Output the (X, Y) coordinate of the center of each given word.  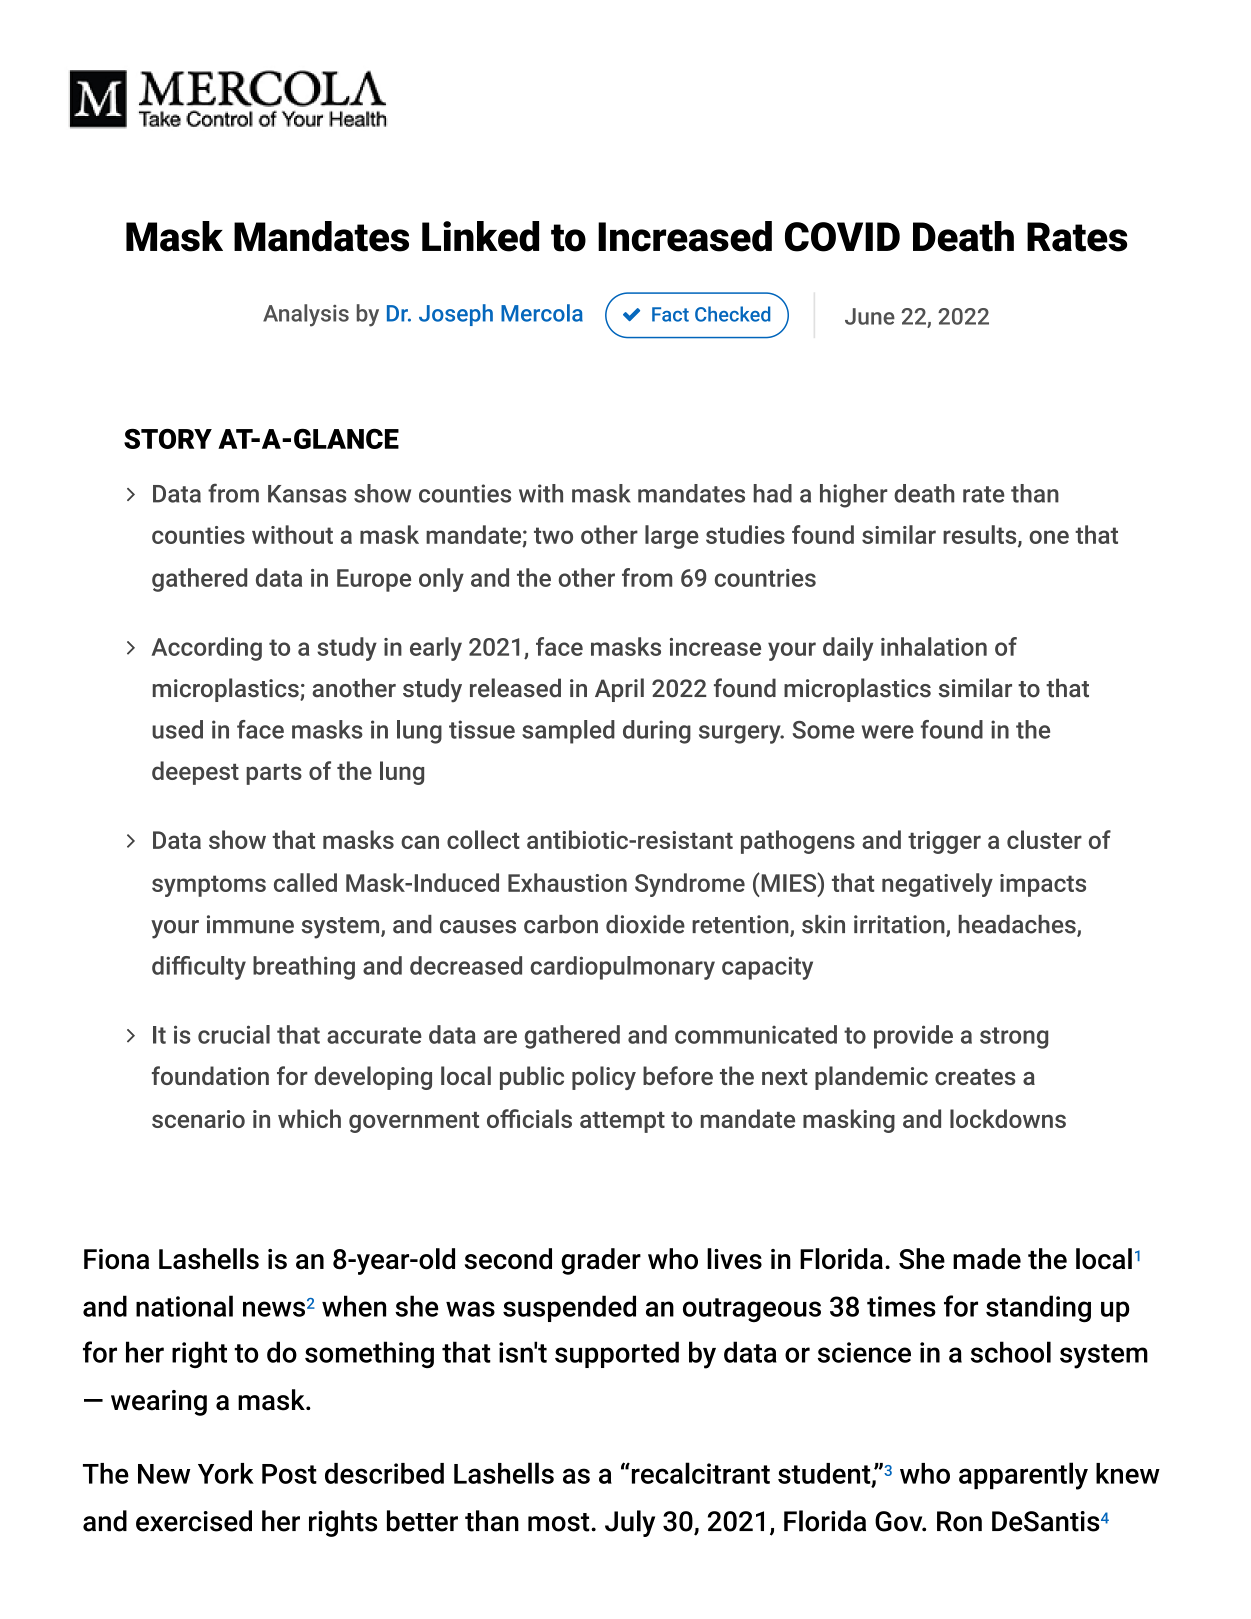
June (870, 316)
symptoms (209, 886)
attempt (622, 1122)
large (672, 537)
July (630, 1523)
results (981, 535)
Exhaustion (567, 882)
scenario (198, 1119)
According (206, 649)
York (226, 1473)
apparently (1023, 1476)
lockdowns (1008, 1118)
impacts (1043, 885)
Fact (670, 314)
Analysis (306, 315)
